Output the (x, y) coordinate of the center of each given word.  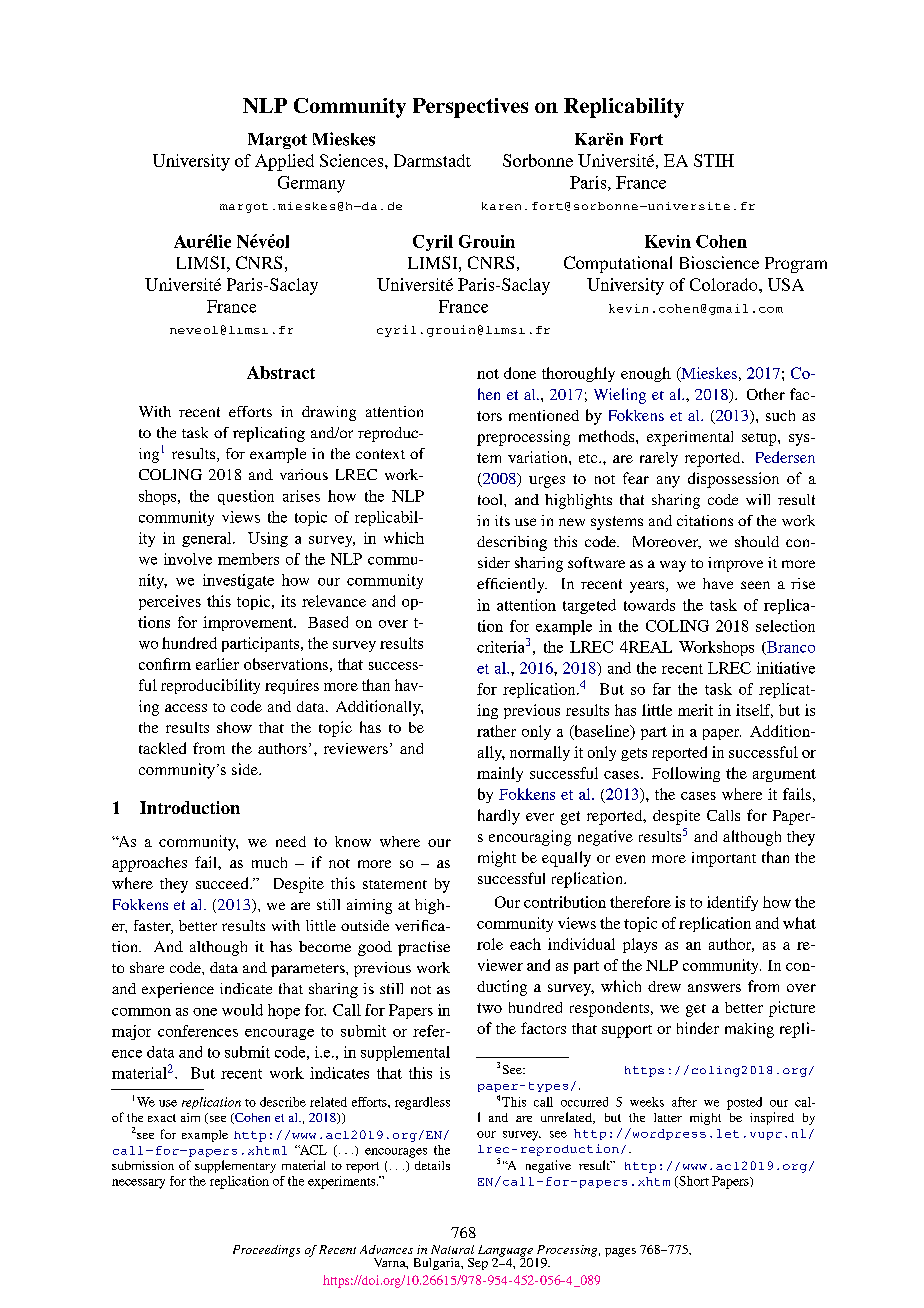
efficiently (512, 585)
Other (766, 394)
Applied (284, 162)
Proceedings (266, 1251)
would (242, 1010)
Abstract (281, 372)
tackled (162, 748)
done (520, 373)
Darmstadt (432, 160)
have (718, 583)
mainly (500, 774)
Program (796, 265)
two (489, 1008)
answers (714, 988)
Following (686, 774)
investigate (238, 581)
